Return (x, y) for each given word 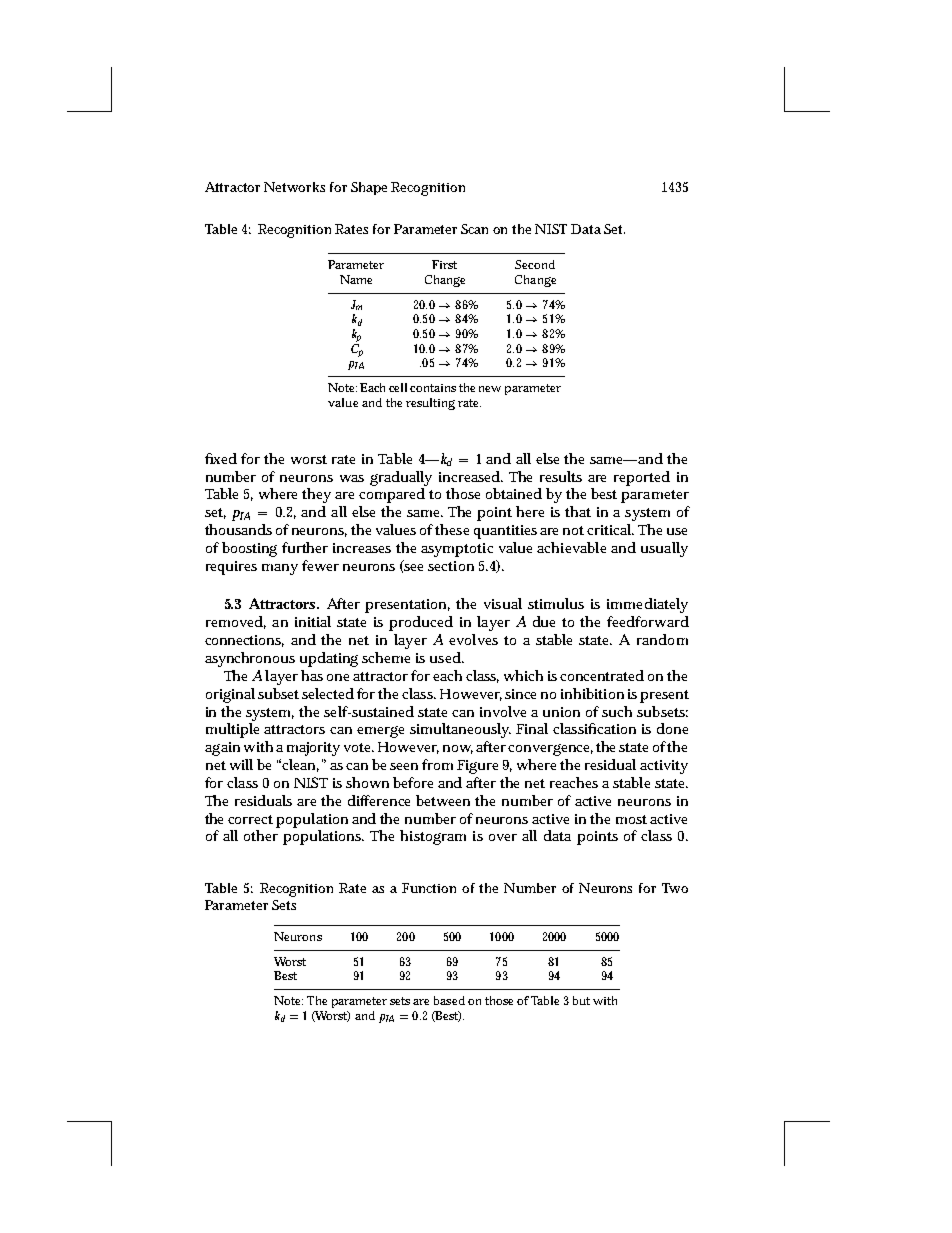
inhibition (592, 693)
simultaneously (460, 730)
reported (642, 478)
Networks (294, 187)
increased (471, 476)
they (316, 495)
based (449, 1000)
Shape (369, 188)
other (261, 835)
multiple (232, 730)
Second (535, 264)
